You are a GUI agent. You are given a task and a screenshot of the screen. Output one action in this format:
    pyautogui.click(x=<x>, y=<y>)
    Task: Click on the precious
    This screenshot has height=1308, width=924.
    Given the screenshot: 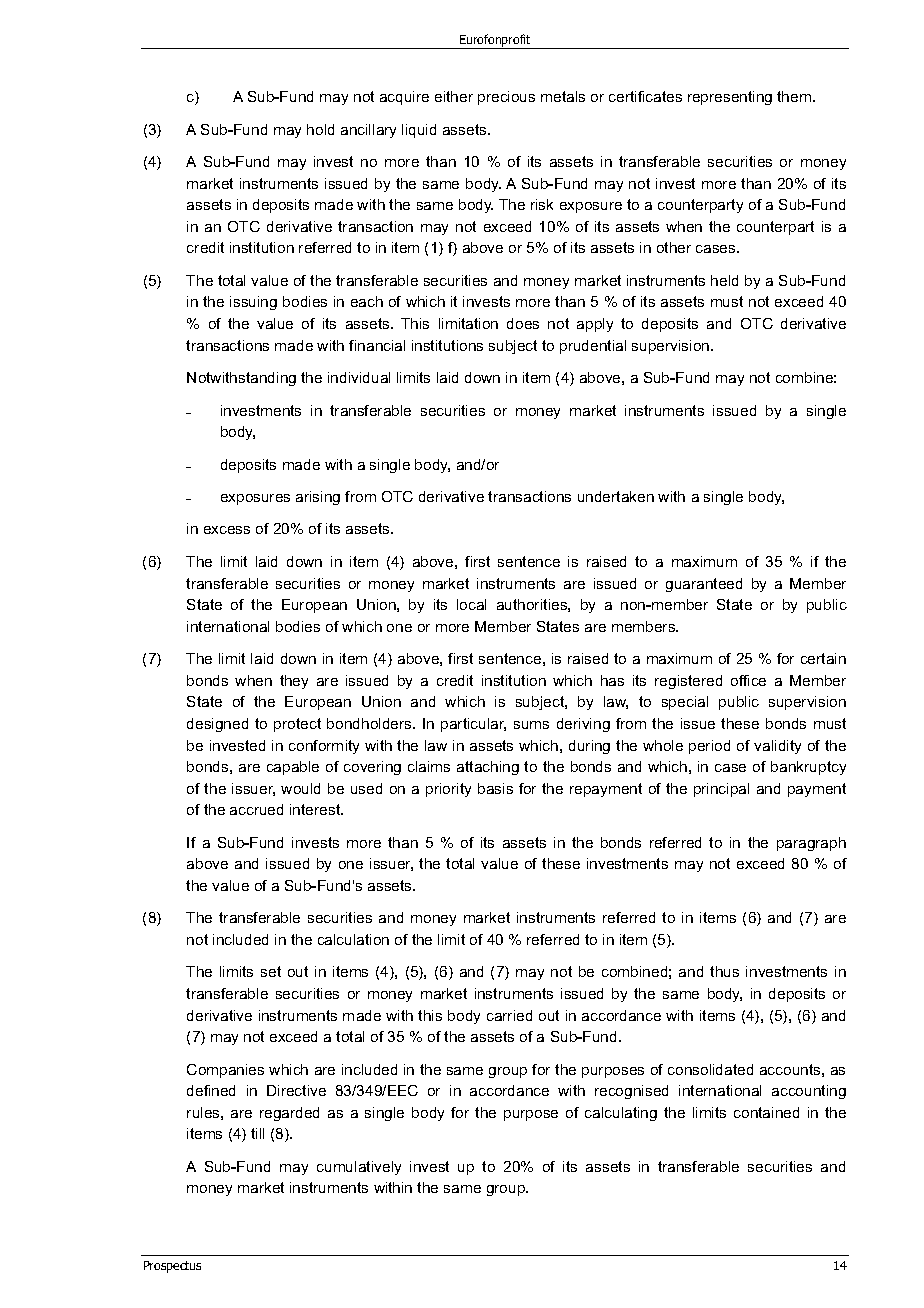 What is the action you would take?
    pyautogui.click(x=506, y=98)
